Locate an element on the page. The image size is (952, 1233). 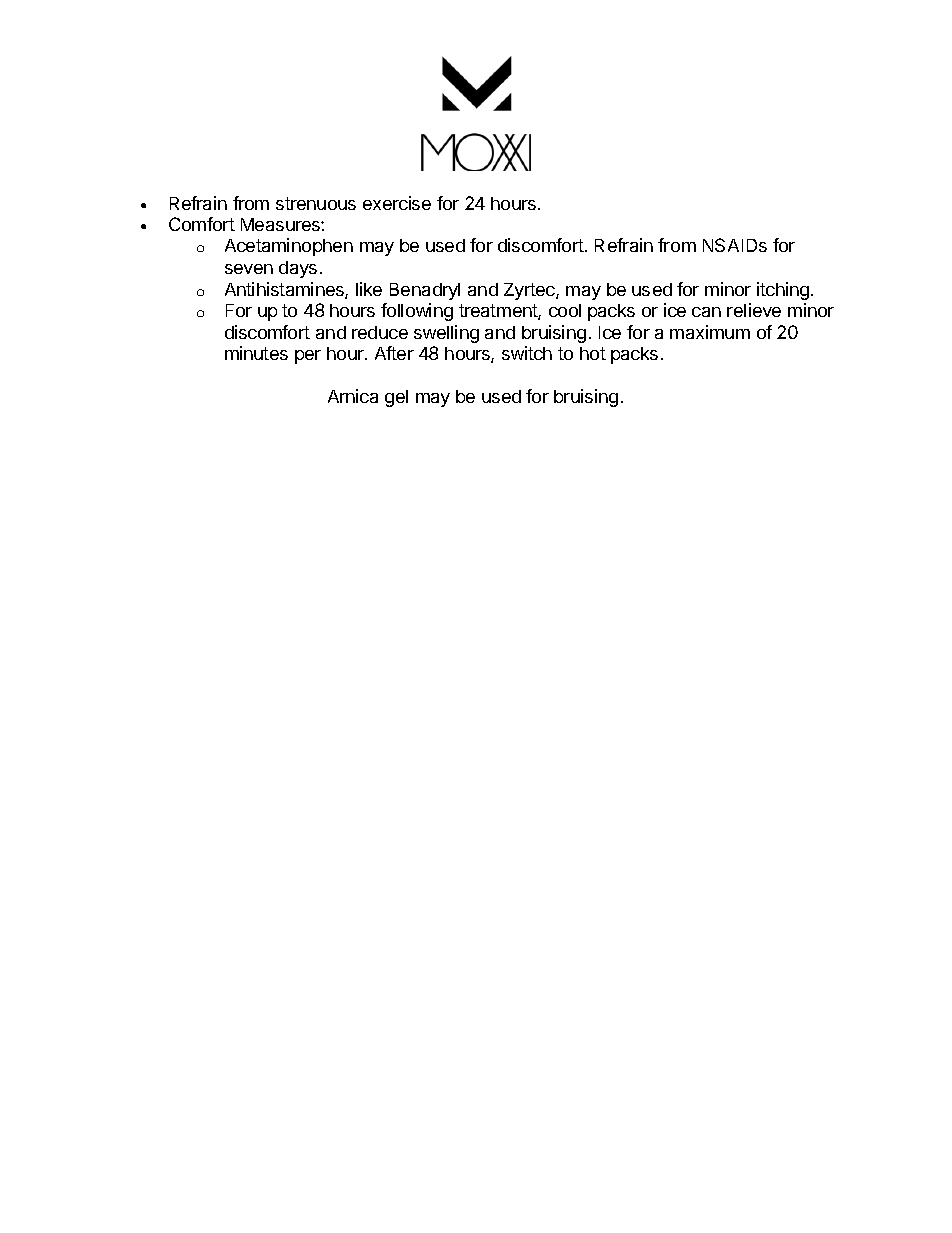
gel is located at coordinates (396, 398).
